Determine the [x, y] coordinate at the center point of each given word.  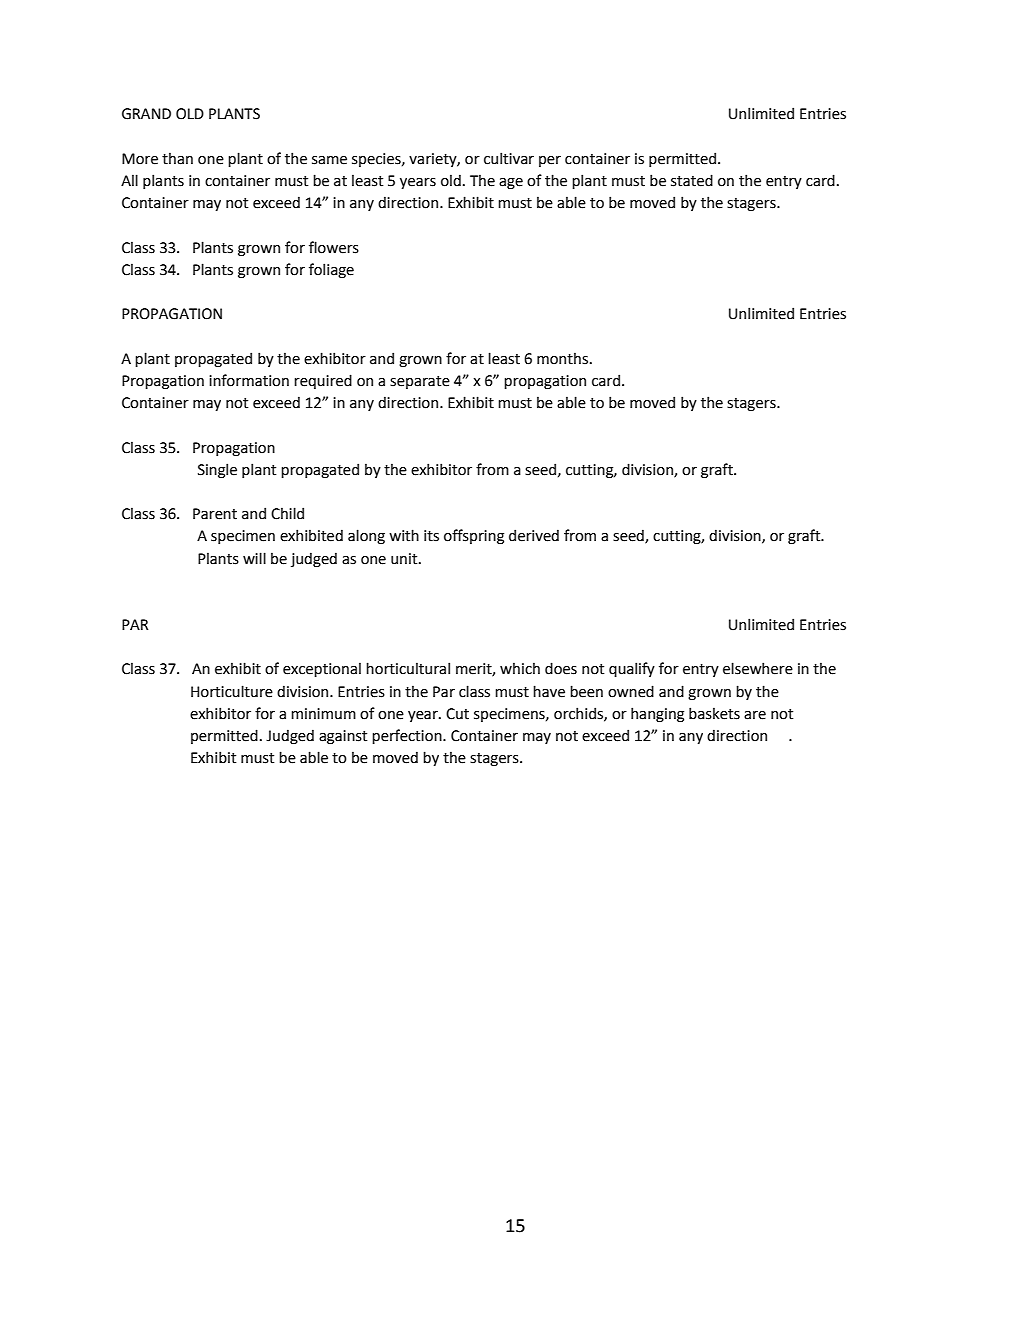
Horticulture [232, 691]
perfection [408, 736]
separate [420, 382]
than [177, 158]
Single [217, 470]
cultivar [509, 158]
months [562, 358]
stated [692, 180]
